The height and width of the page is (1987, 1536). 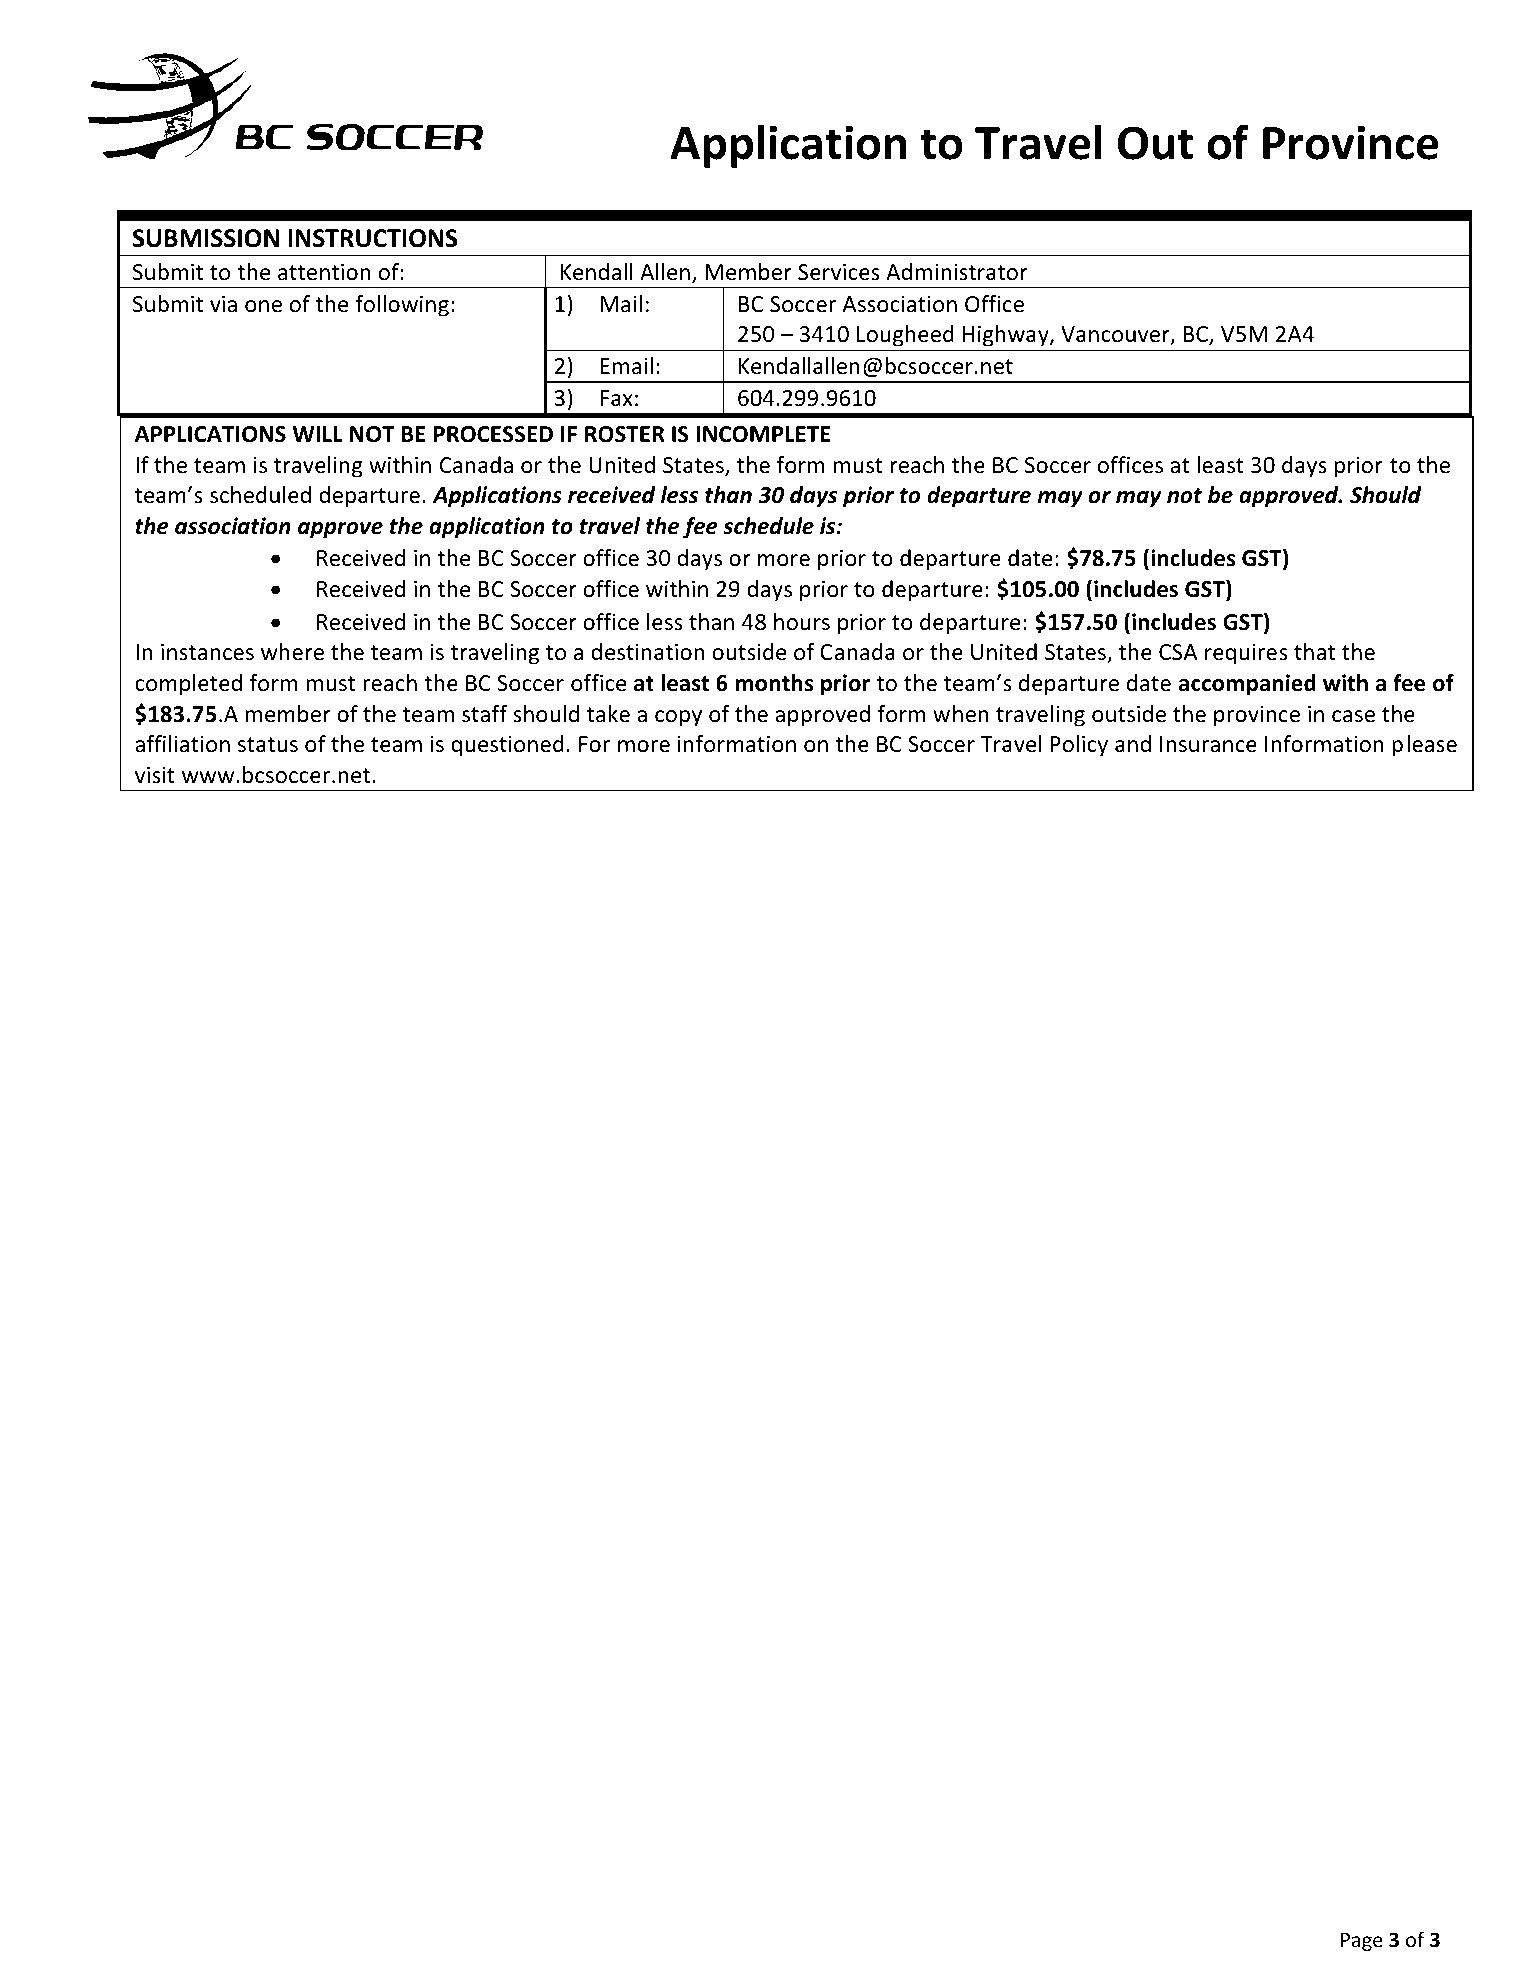 I want to click on copy, so click(x=678, y=718).
